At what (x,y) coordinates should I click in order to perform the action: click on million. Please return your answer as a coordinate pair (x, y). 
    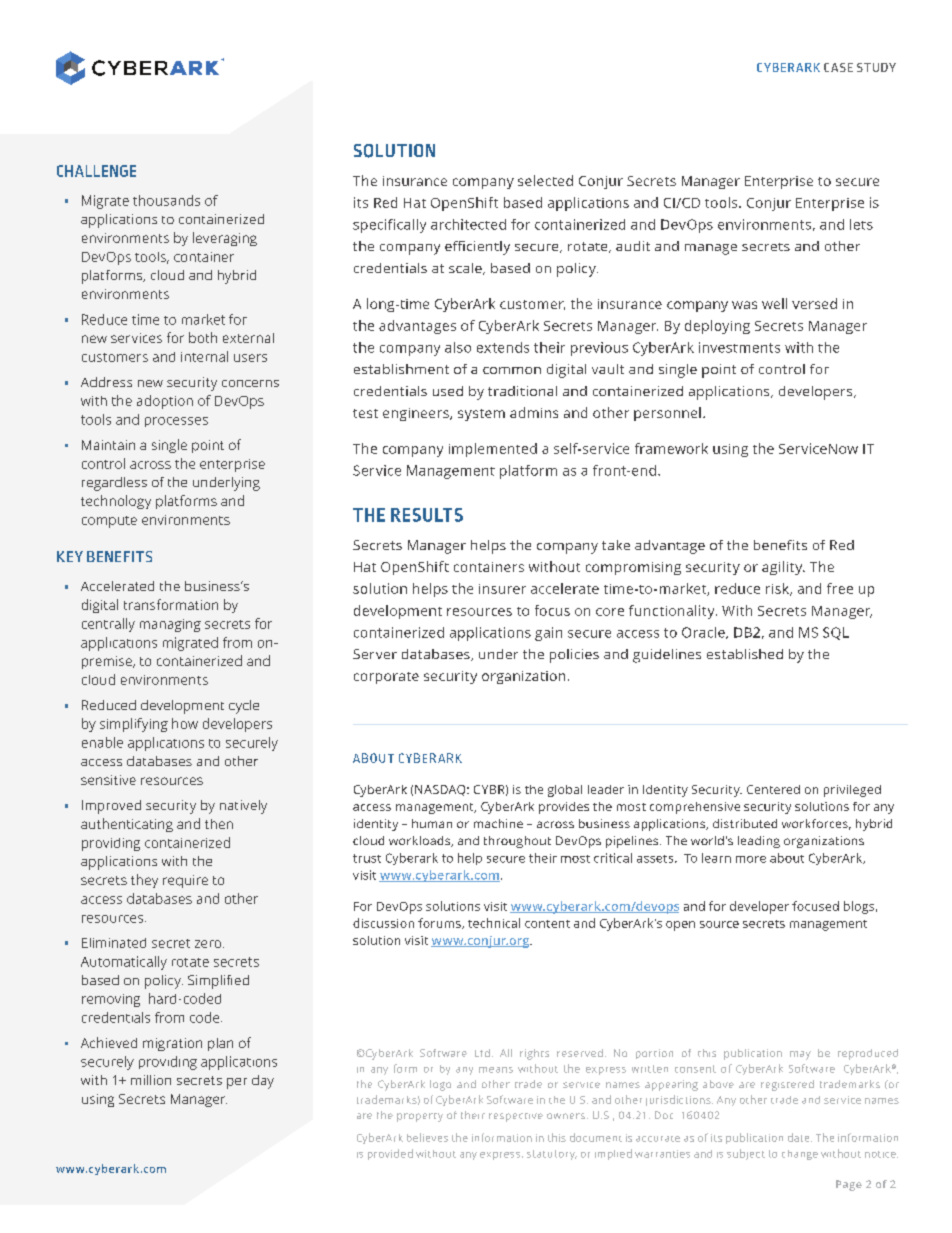
    Looking at the image, I should click on (151, 1080).
